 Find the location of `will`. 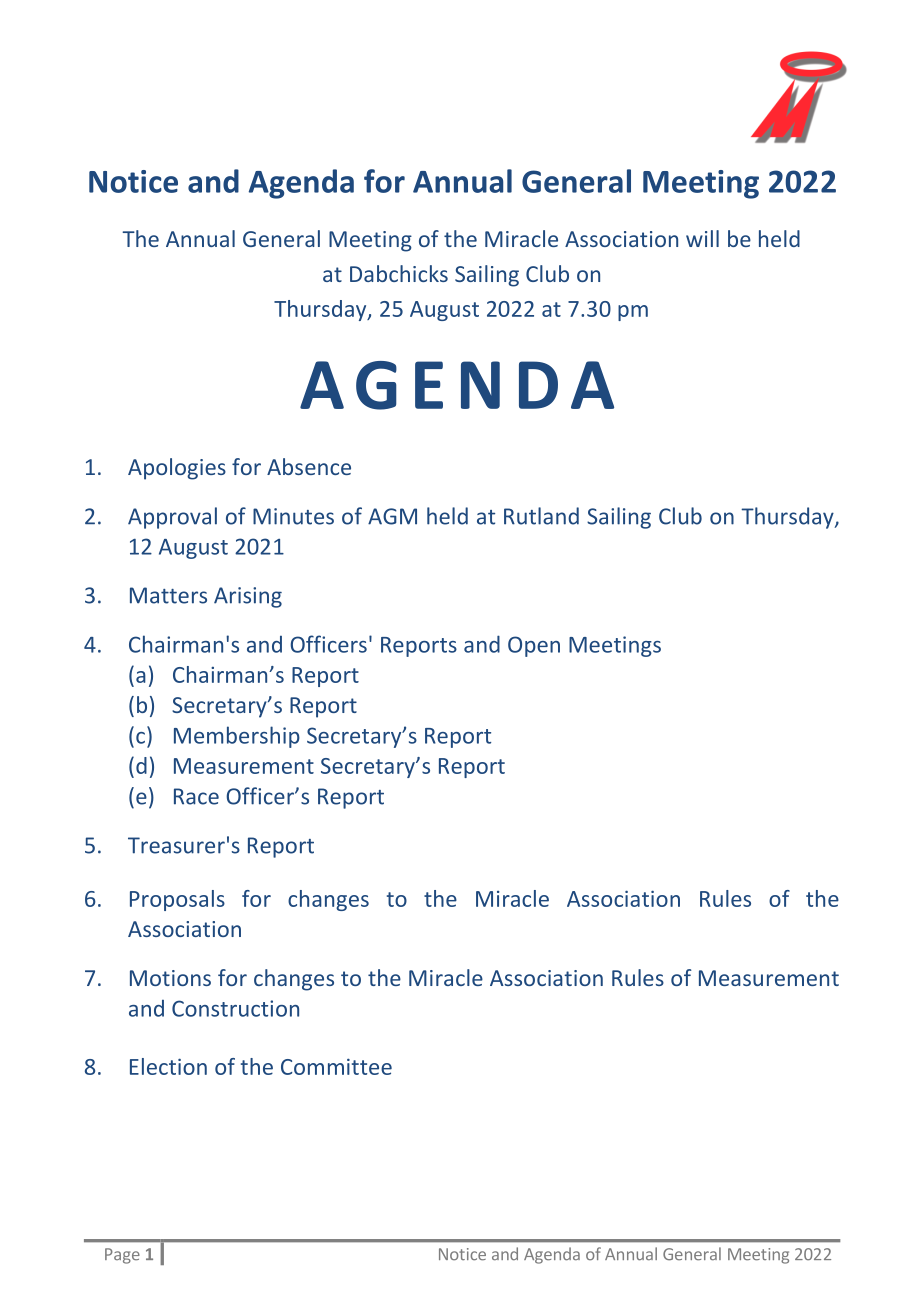

will is located at coordinates (702, 238).
